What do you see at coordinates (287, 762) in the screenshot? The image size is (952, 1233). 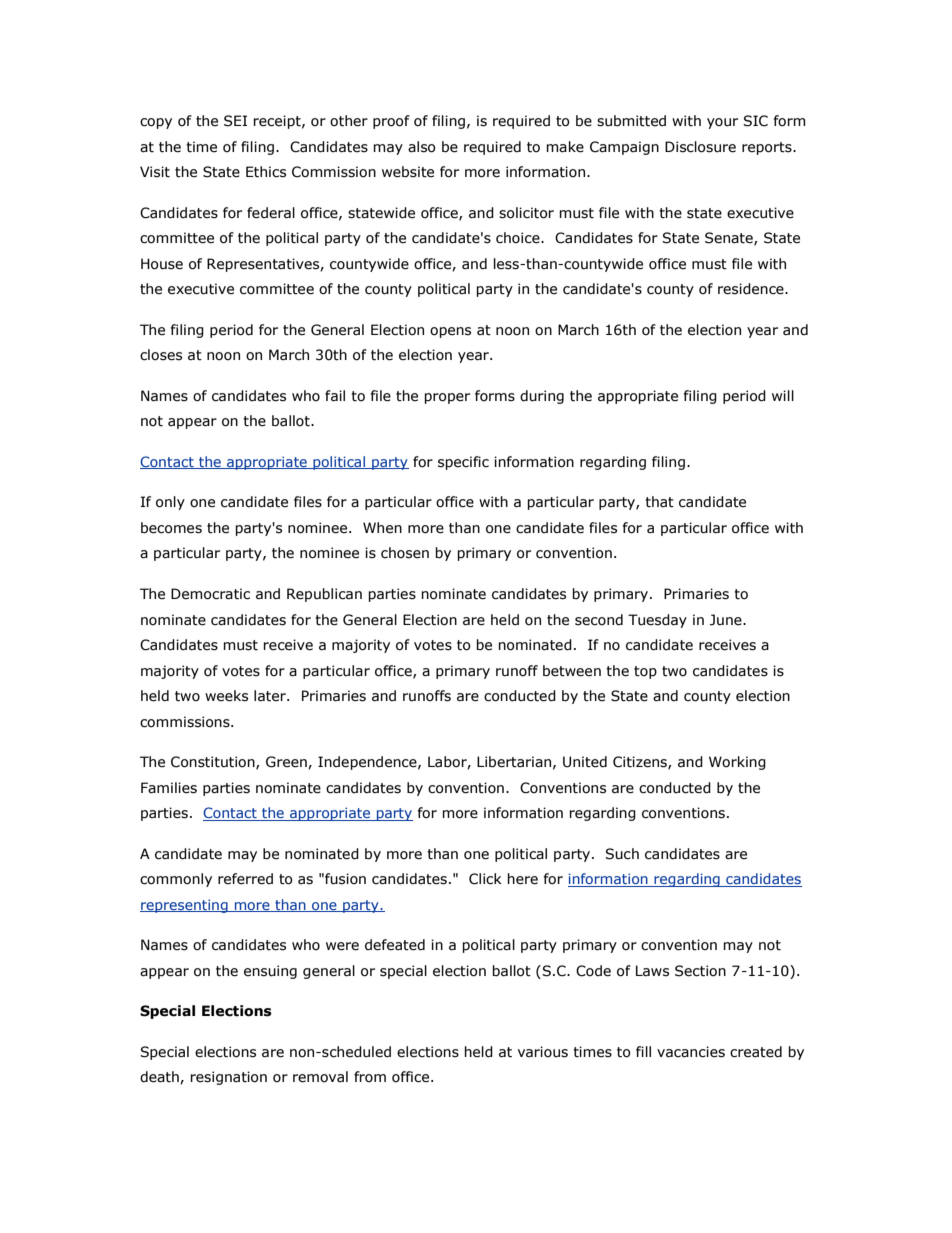 I see `Green` at bounding box center [287, 762].
